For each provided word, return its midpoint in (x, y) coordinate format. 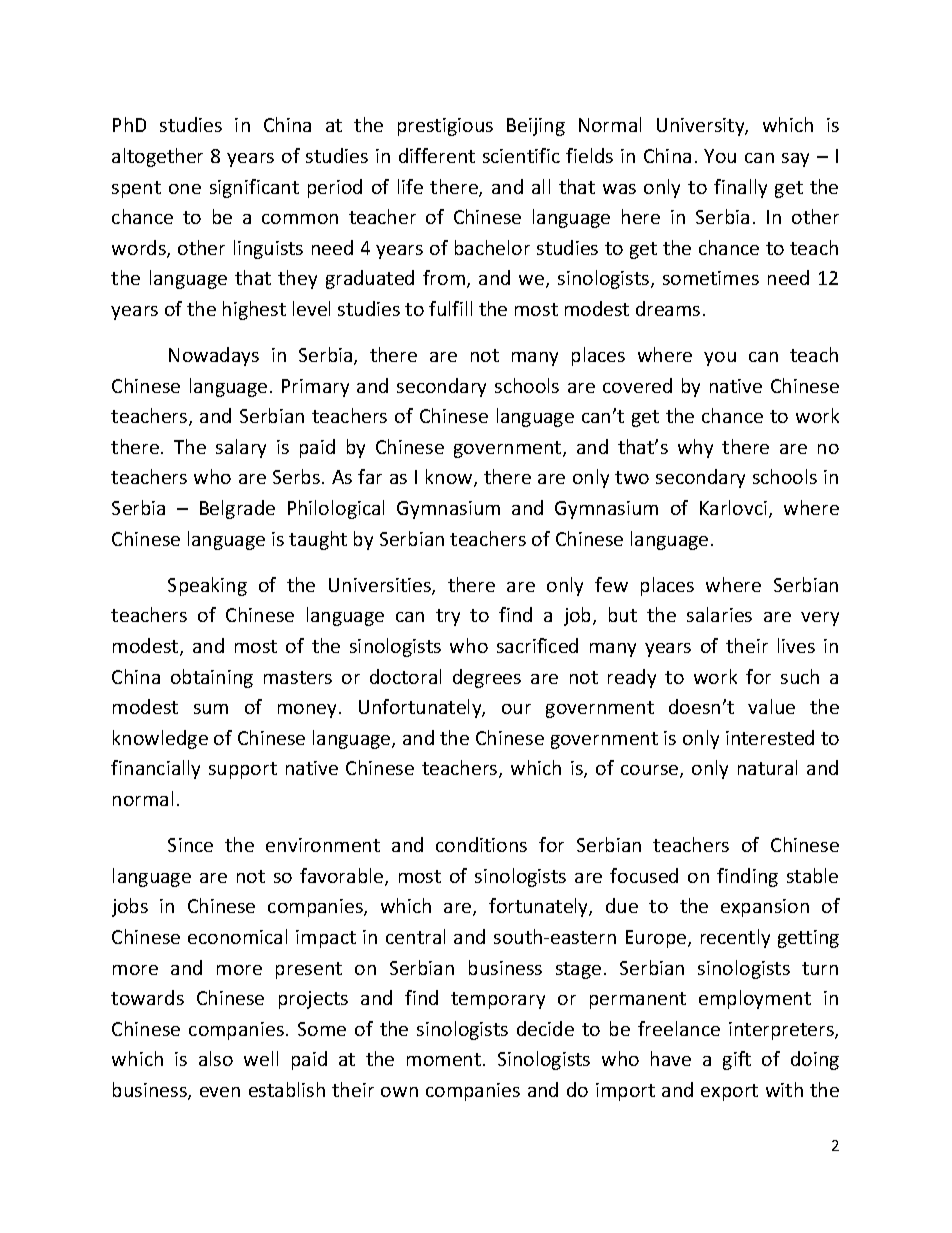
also (216, 1058)
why (695, 448)
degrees (487, 678)
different (437, 155)
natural (767, 767)
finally (740, 188)
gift (737, 1060)
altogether (157, 157)
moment (444, 1059)
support (243, 770)
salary (241, 448)
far (370, 476)
